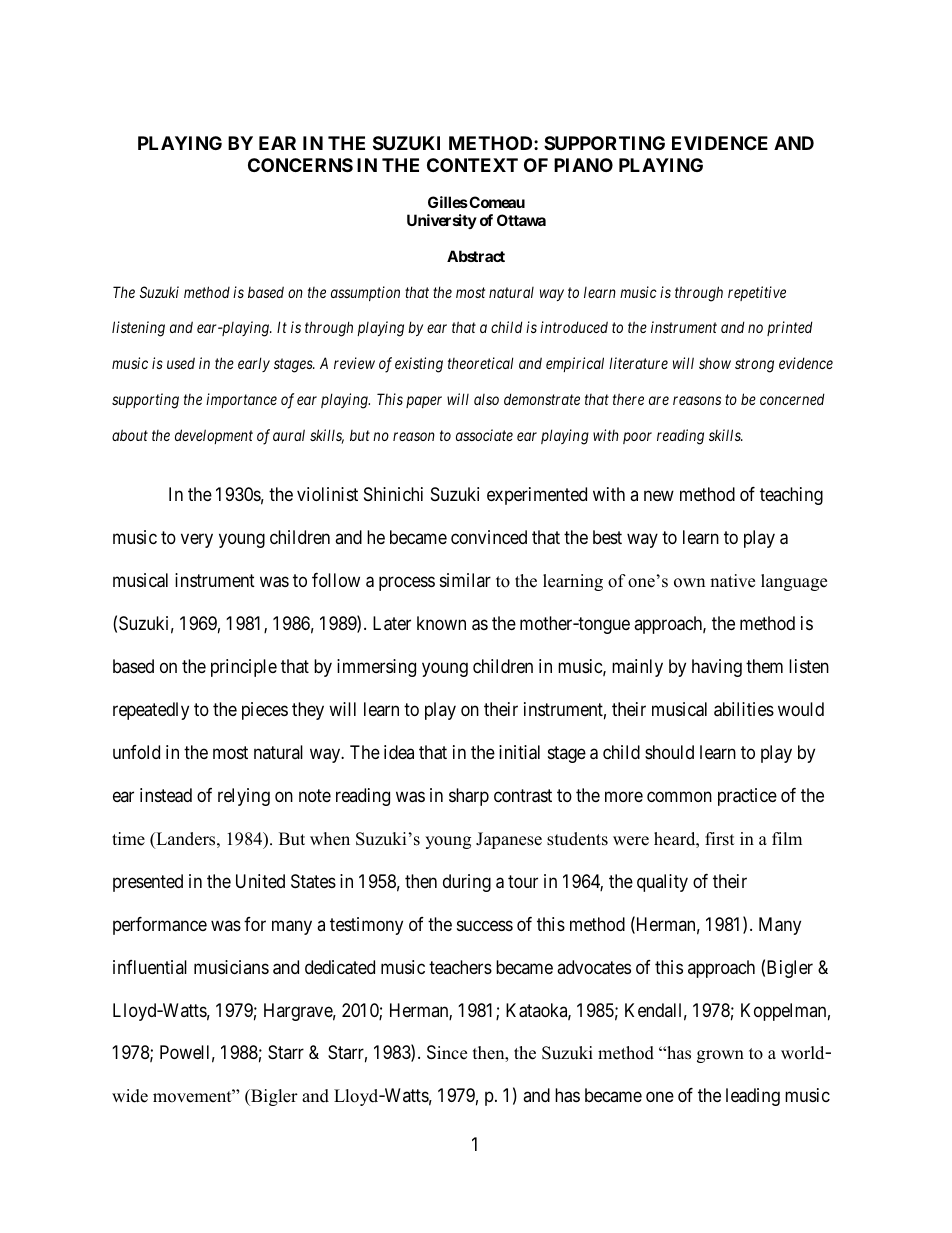 This screenshot has height=1233, width=952. Describe the element at coordinates (447, 1052) in the screenshot. I see `Since` at that location.
